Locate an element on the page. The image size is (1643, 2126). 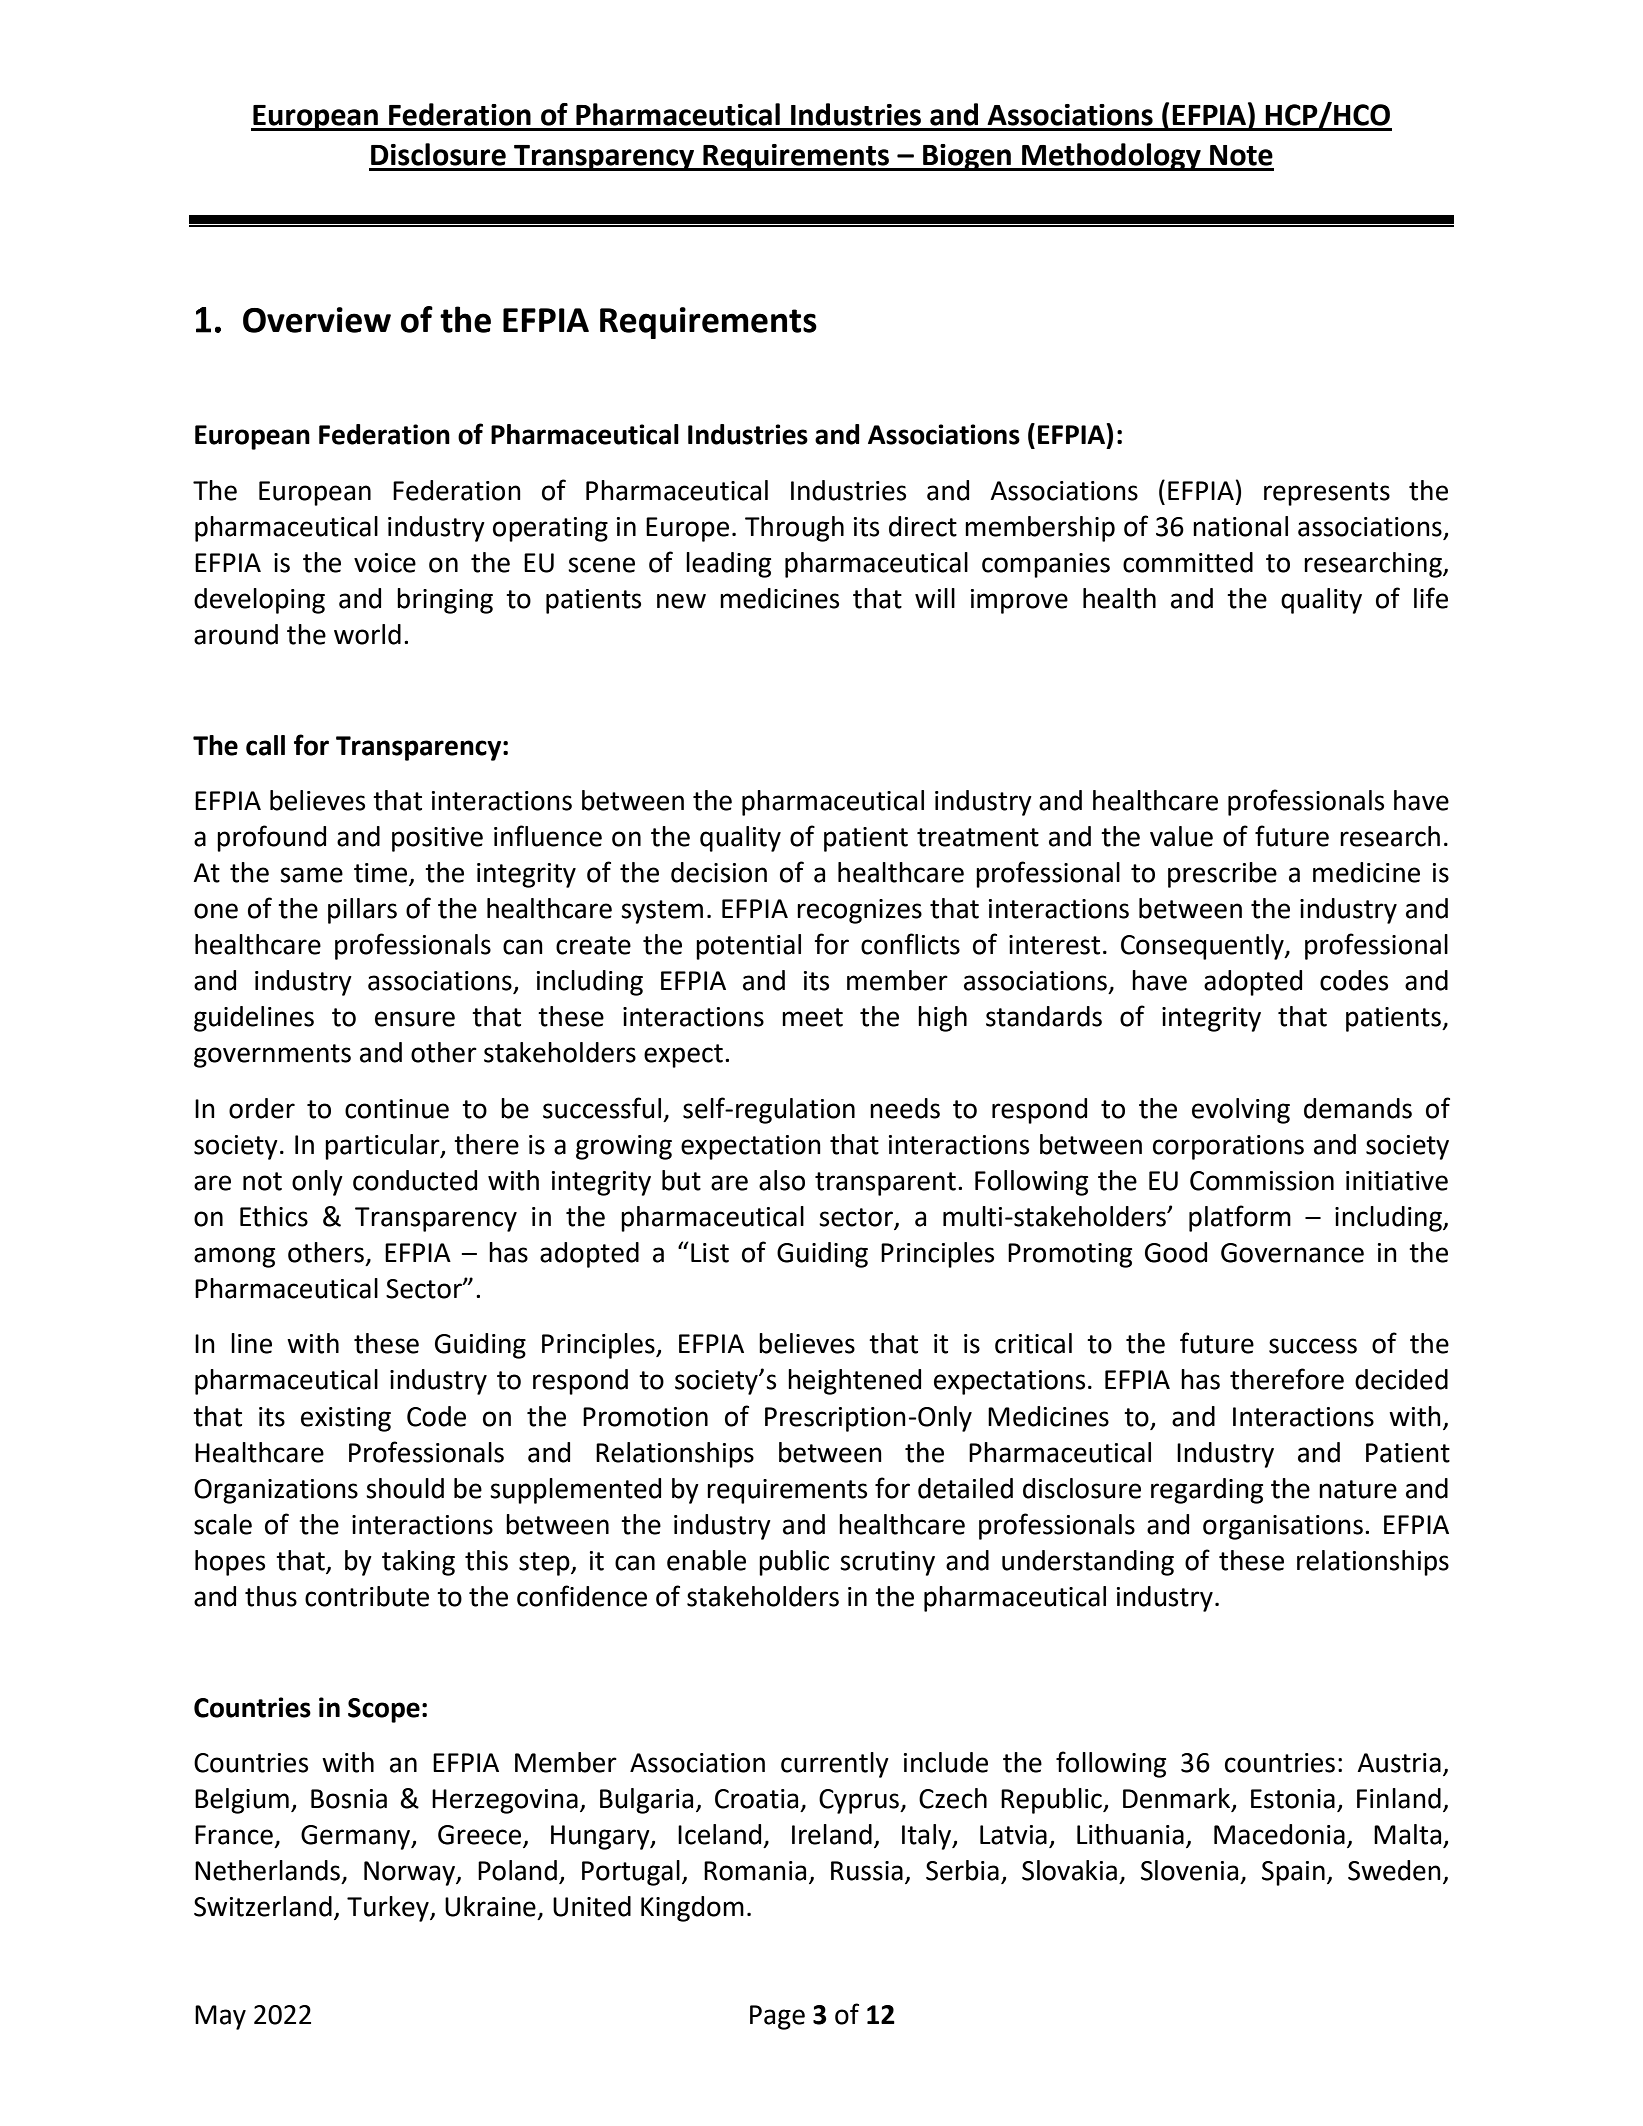
will is located at coordinates (935, 598).
